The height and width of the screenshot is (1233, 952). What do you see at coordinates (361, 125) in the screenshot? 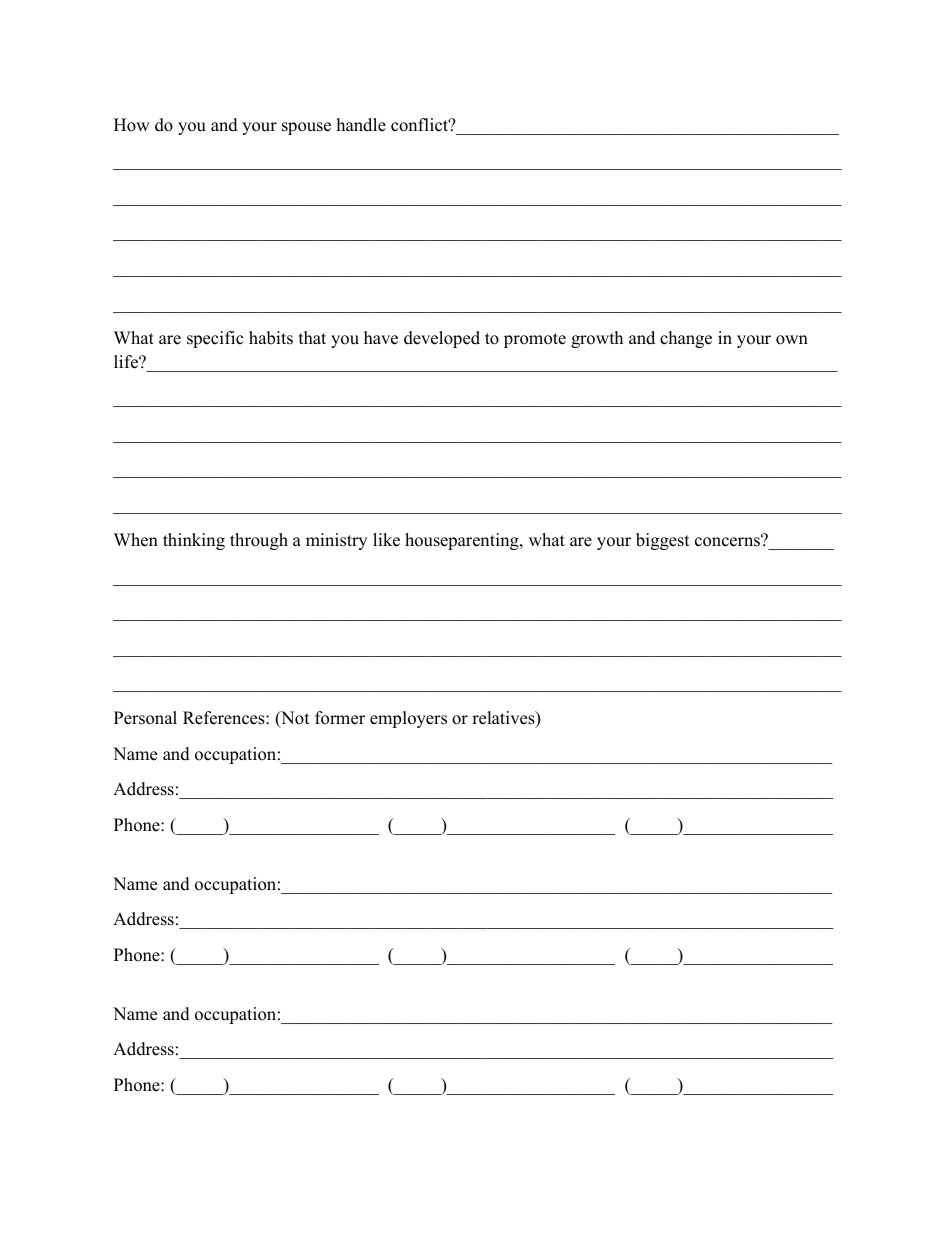
I see `handle` at bounding box center [361, 125].
